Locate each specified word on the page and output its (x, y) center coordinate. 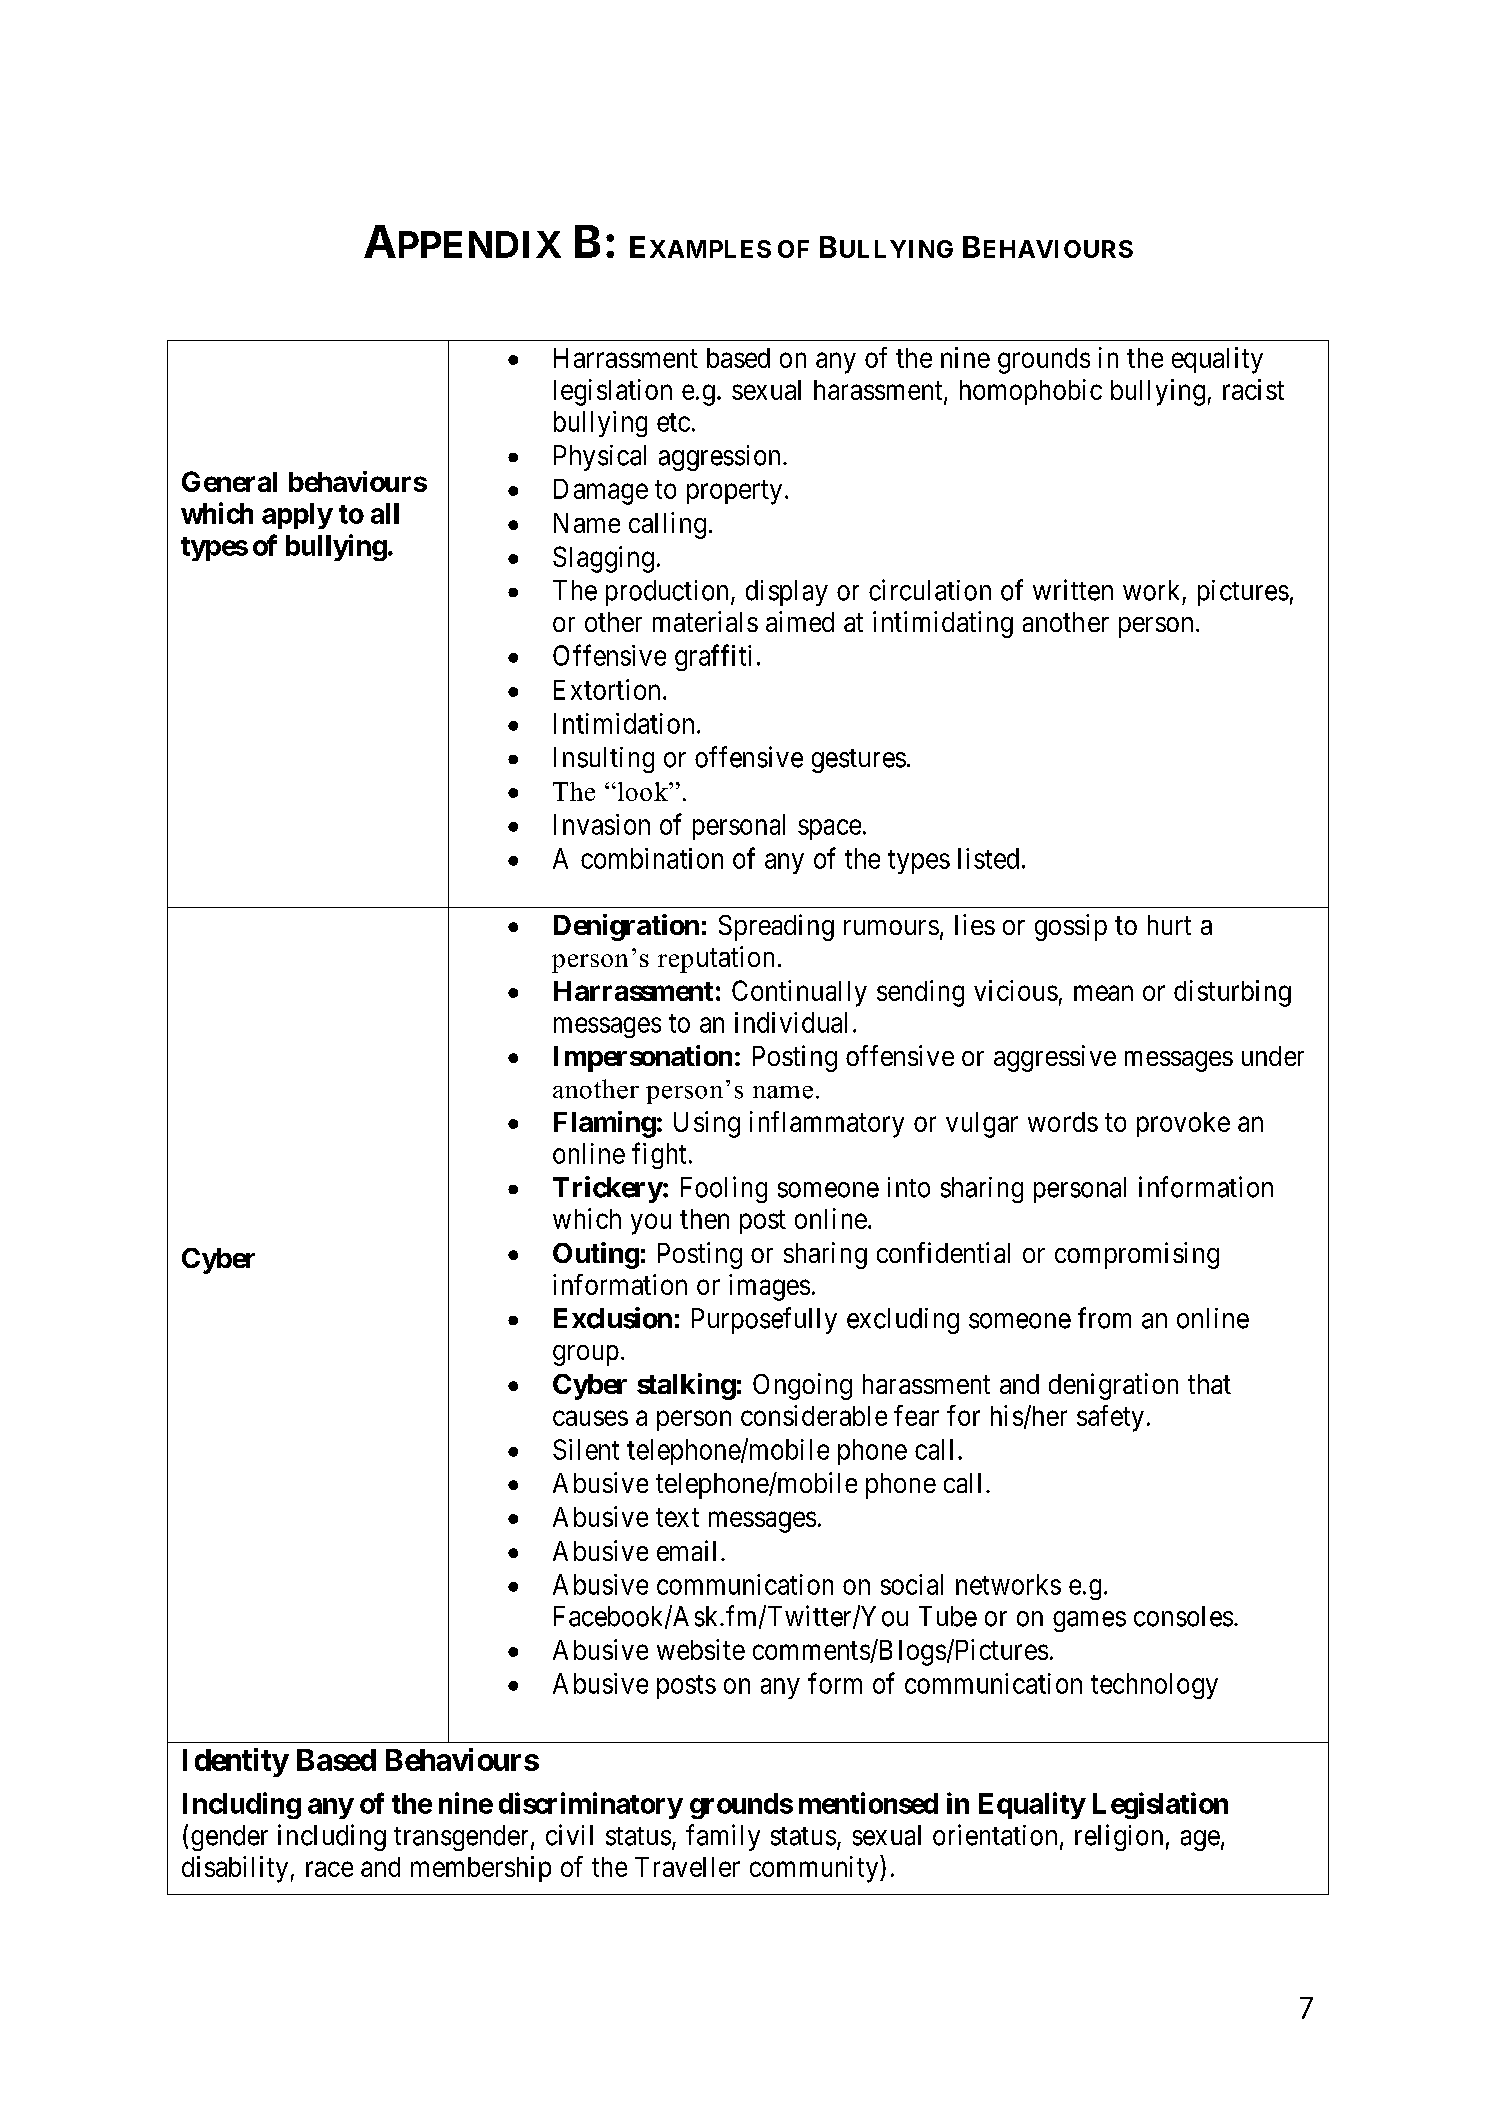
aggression (719, 458)
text (677, 1517)
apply (297, 516)
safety (1110, 1418)
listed (988, 858)
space (829, 829)
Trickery (608, 1189)
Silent (586, 1449)
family (723, 1837)
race (329, 1869)
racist (1253, 389)
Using (707, 1124)
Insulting (604, 760)
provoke (1183, 1124)
